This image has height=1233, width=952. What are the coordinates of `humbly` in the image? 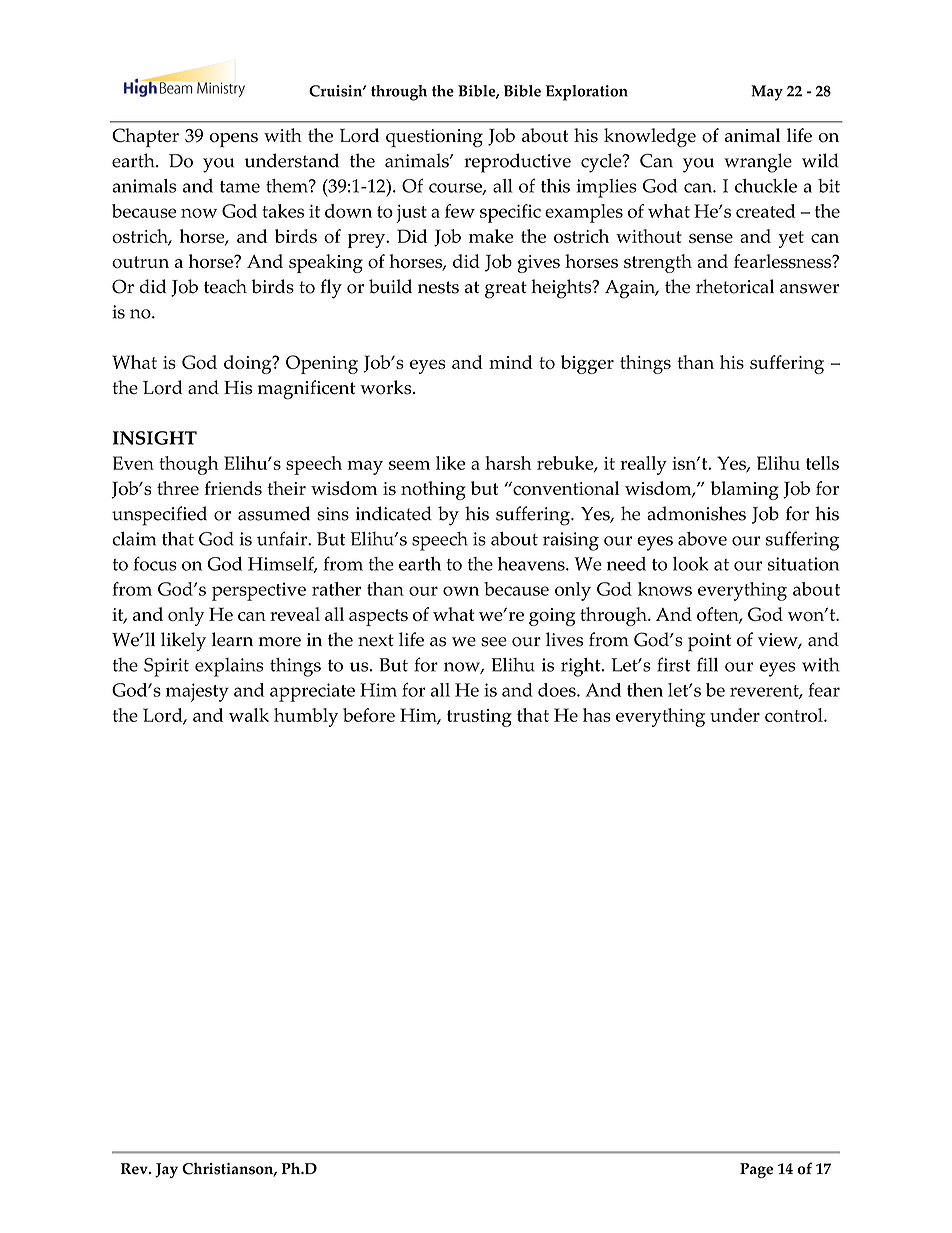 It's located at (306, 717).
